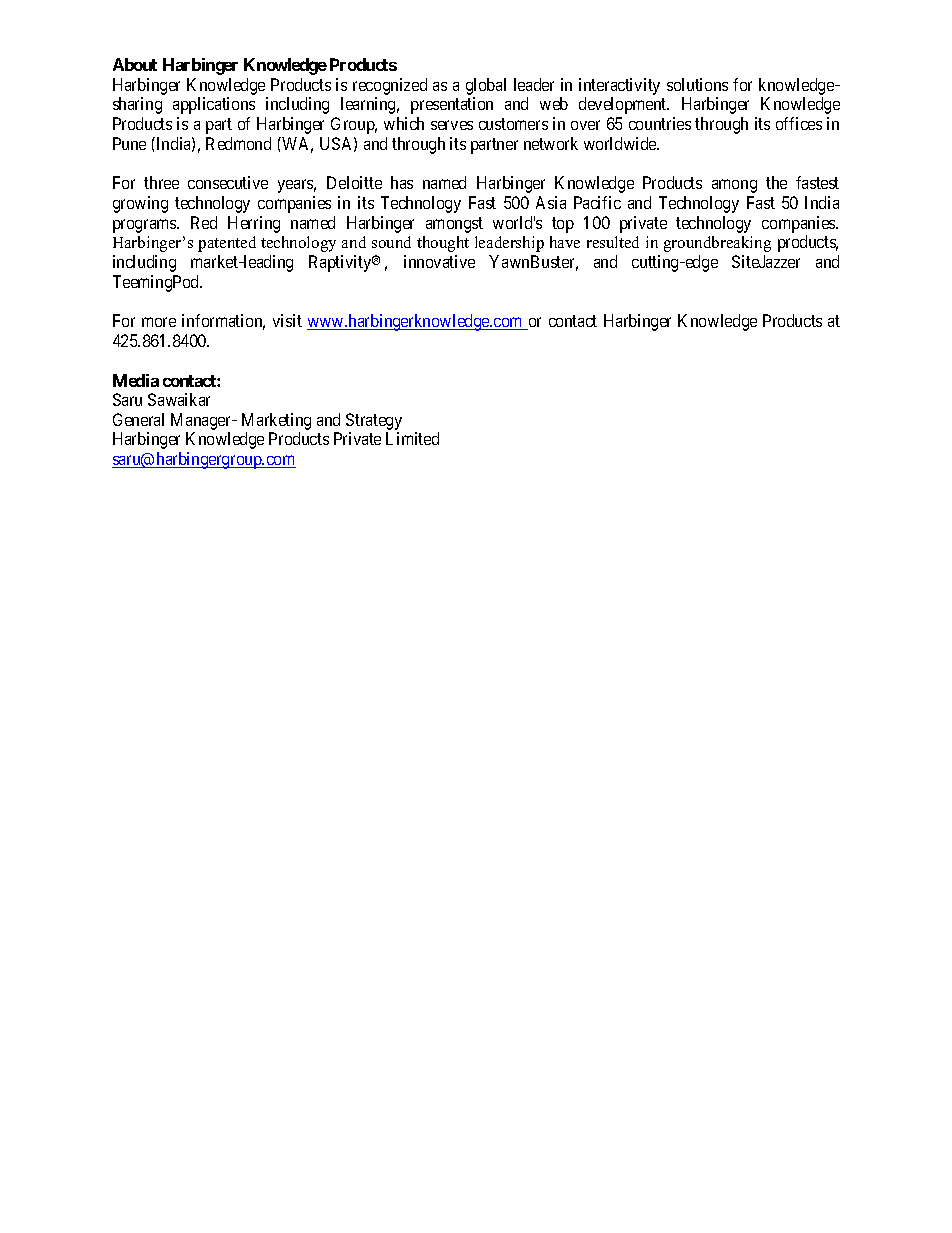  Describe the element at coordinates (138, 419) in the document. I see `General` at that location.
